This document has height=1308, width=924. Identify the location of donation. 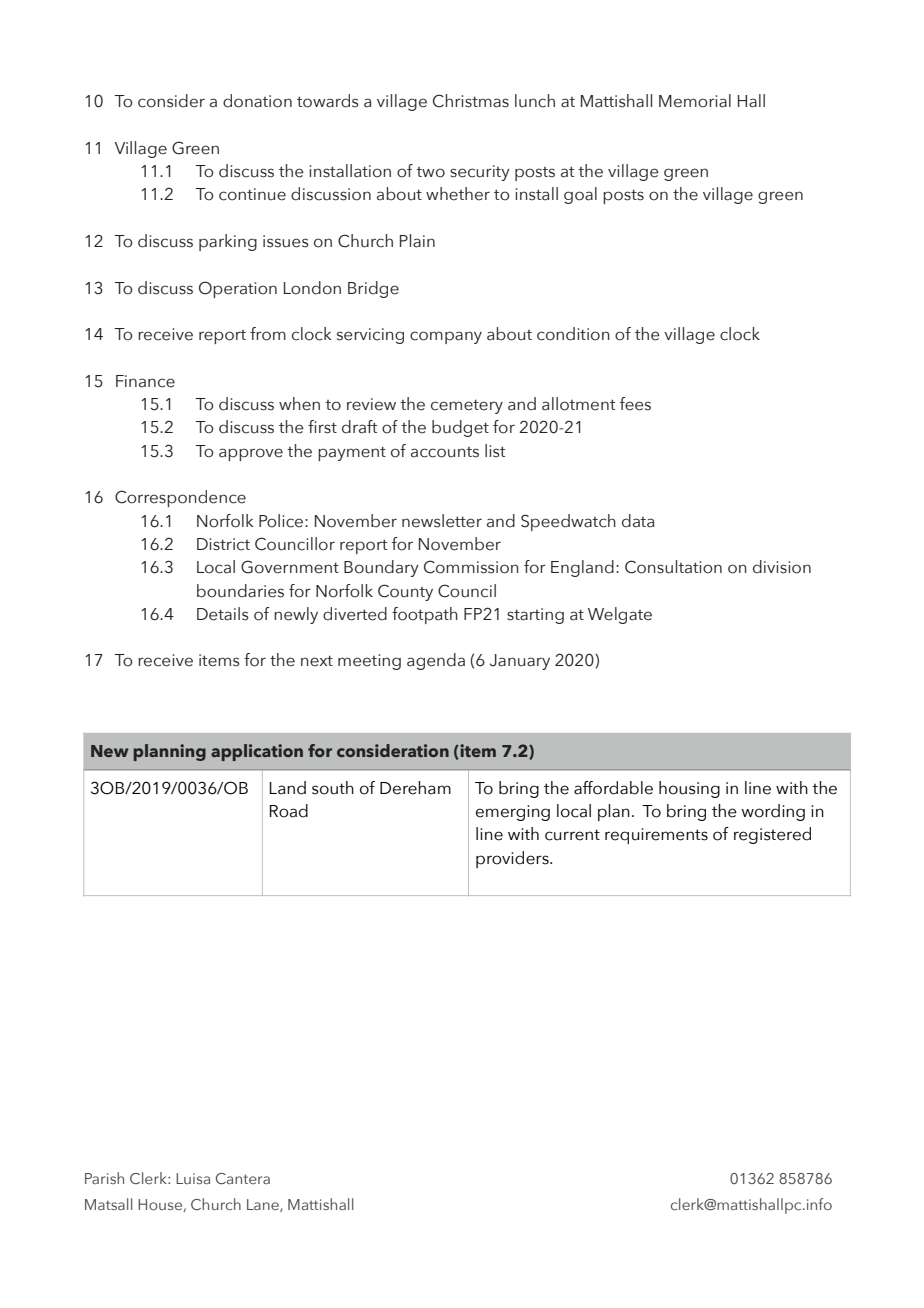
(257, 101).
